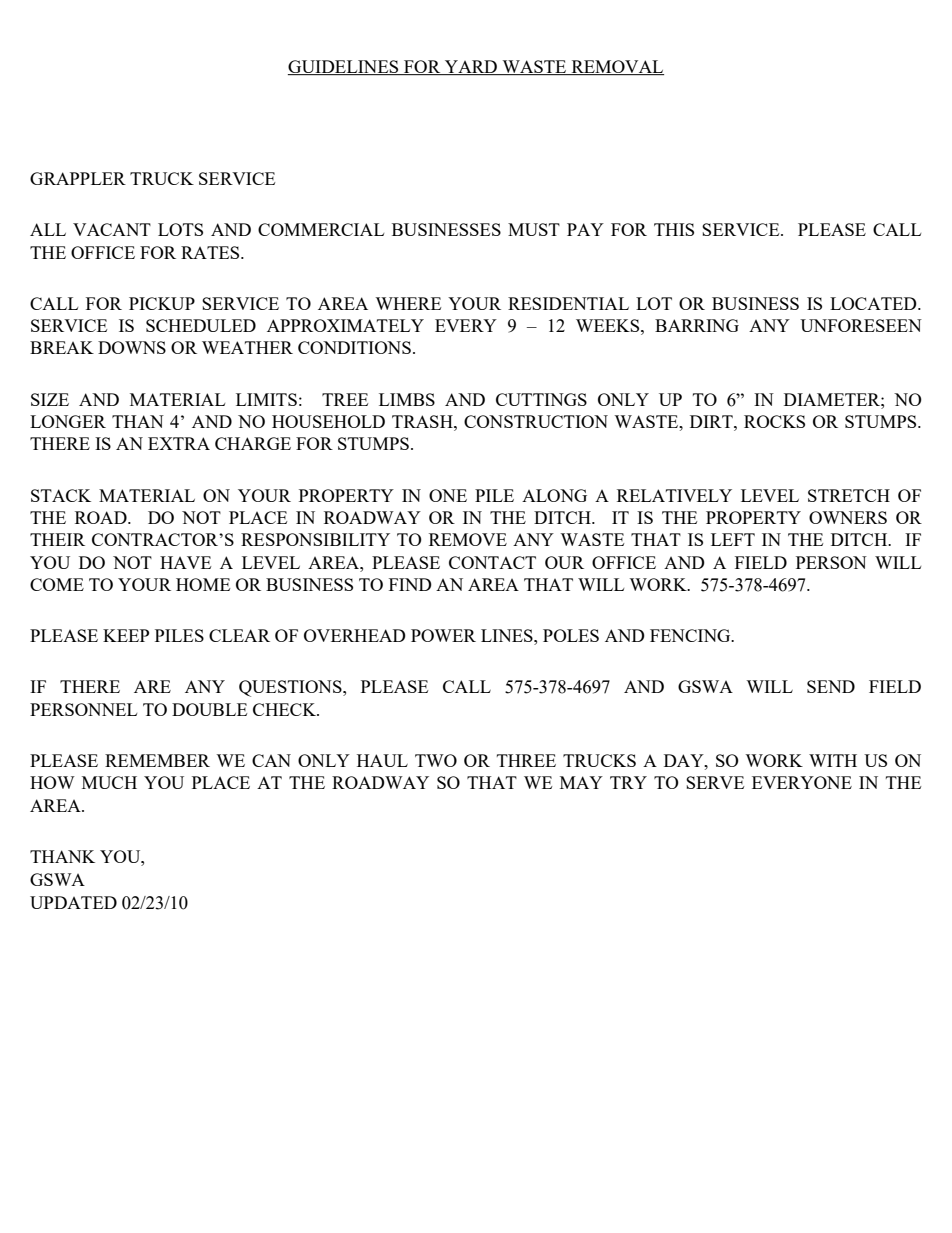 The width and height of the page is (952, 1233). What do you see at coordinates (407, 399) in the page?
I see `LIMBS` at bounding box center [407, 399].
